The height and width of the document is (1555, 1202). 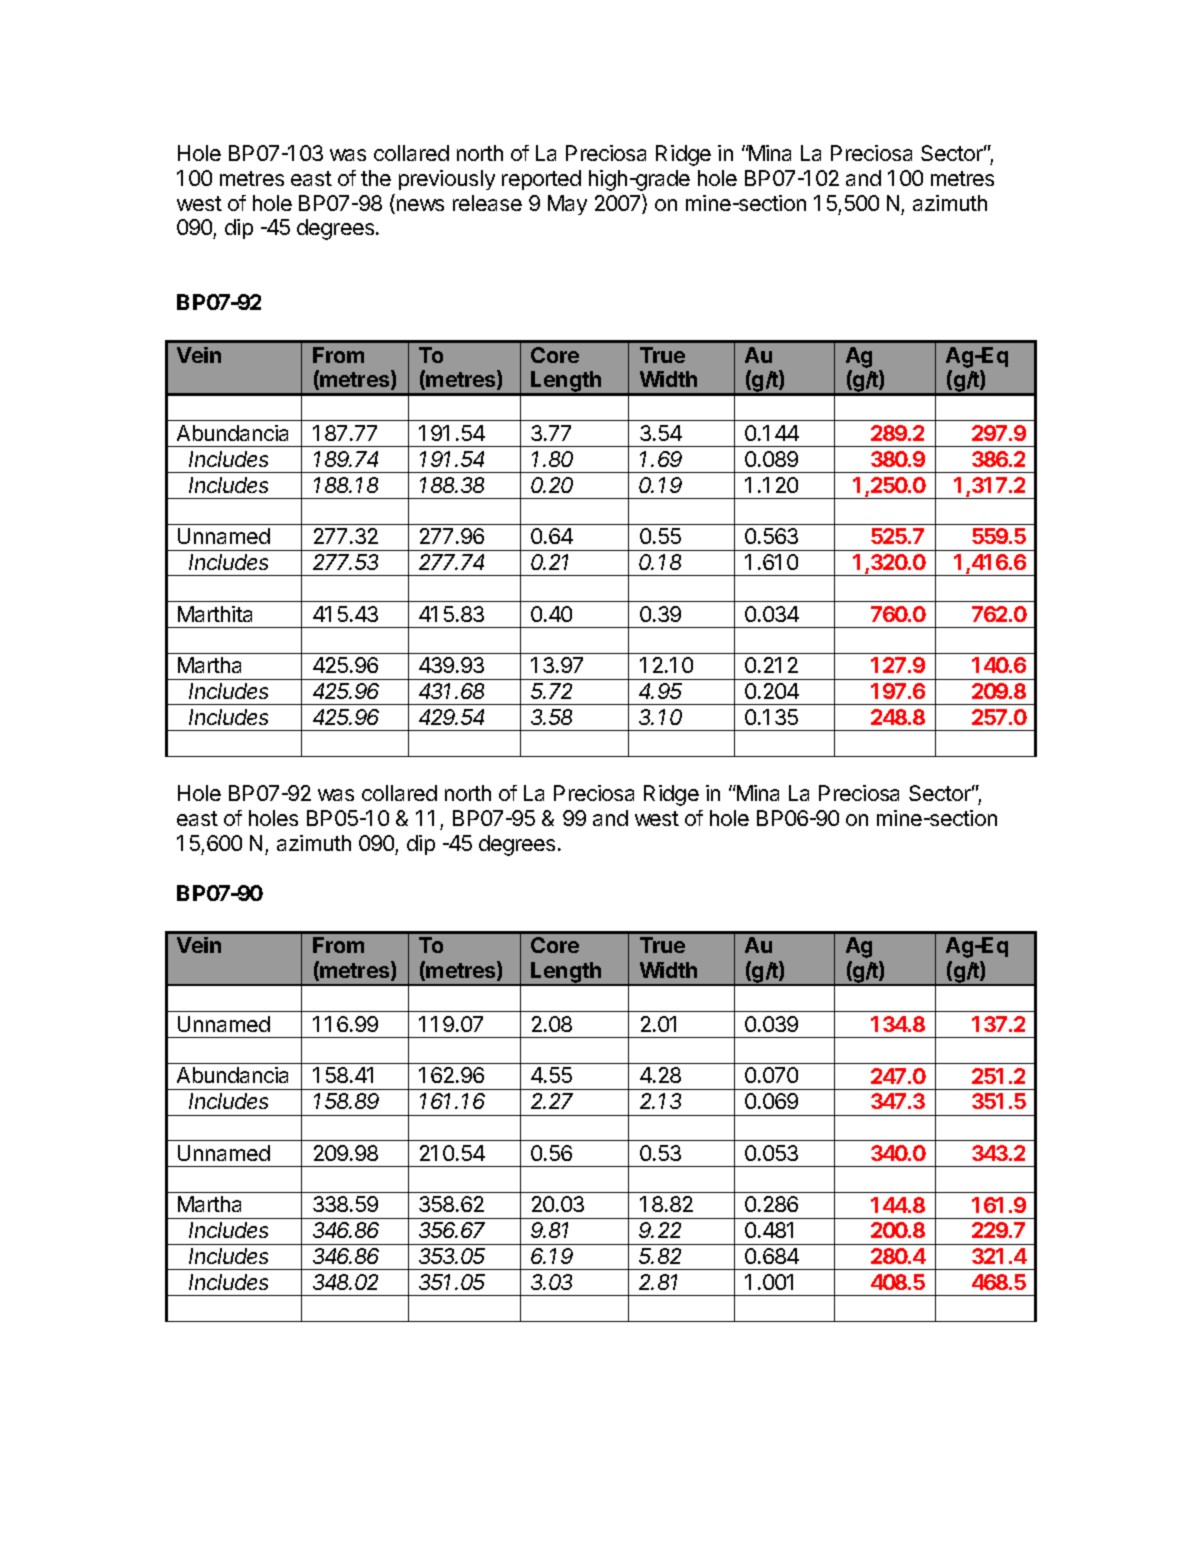 I want to click on the, so click(x=376, y=178).
